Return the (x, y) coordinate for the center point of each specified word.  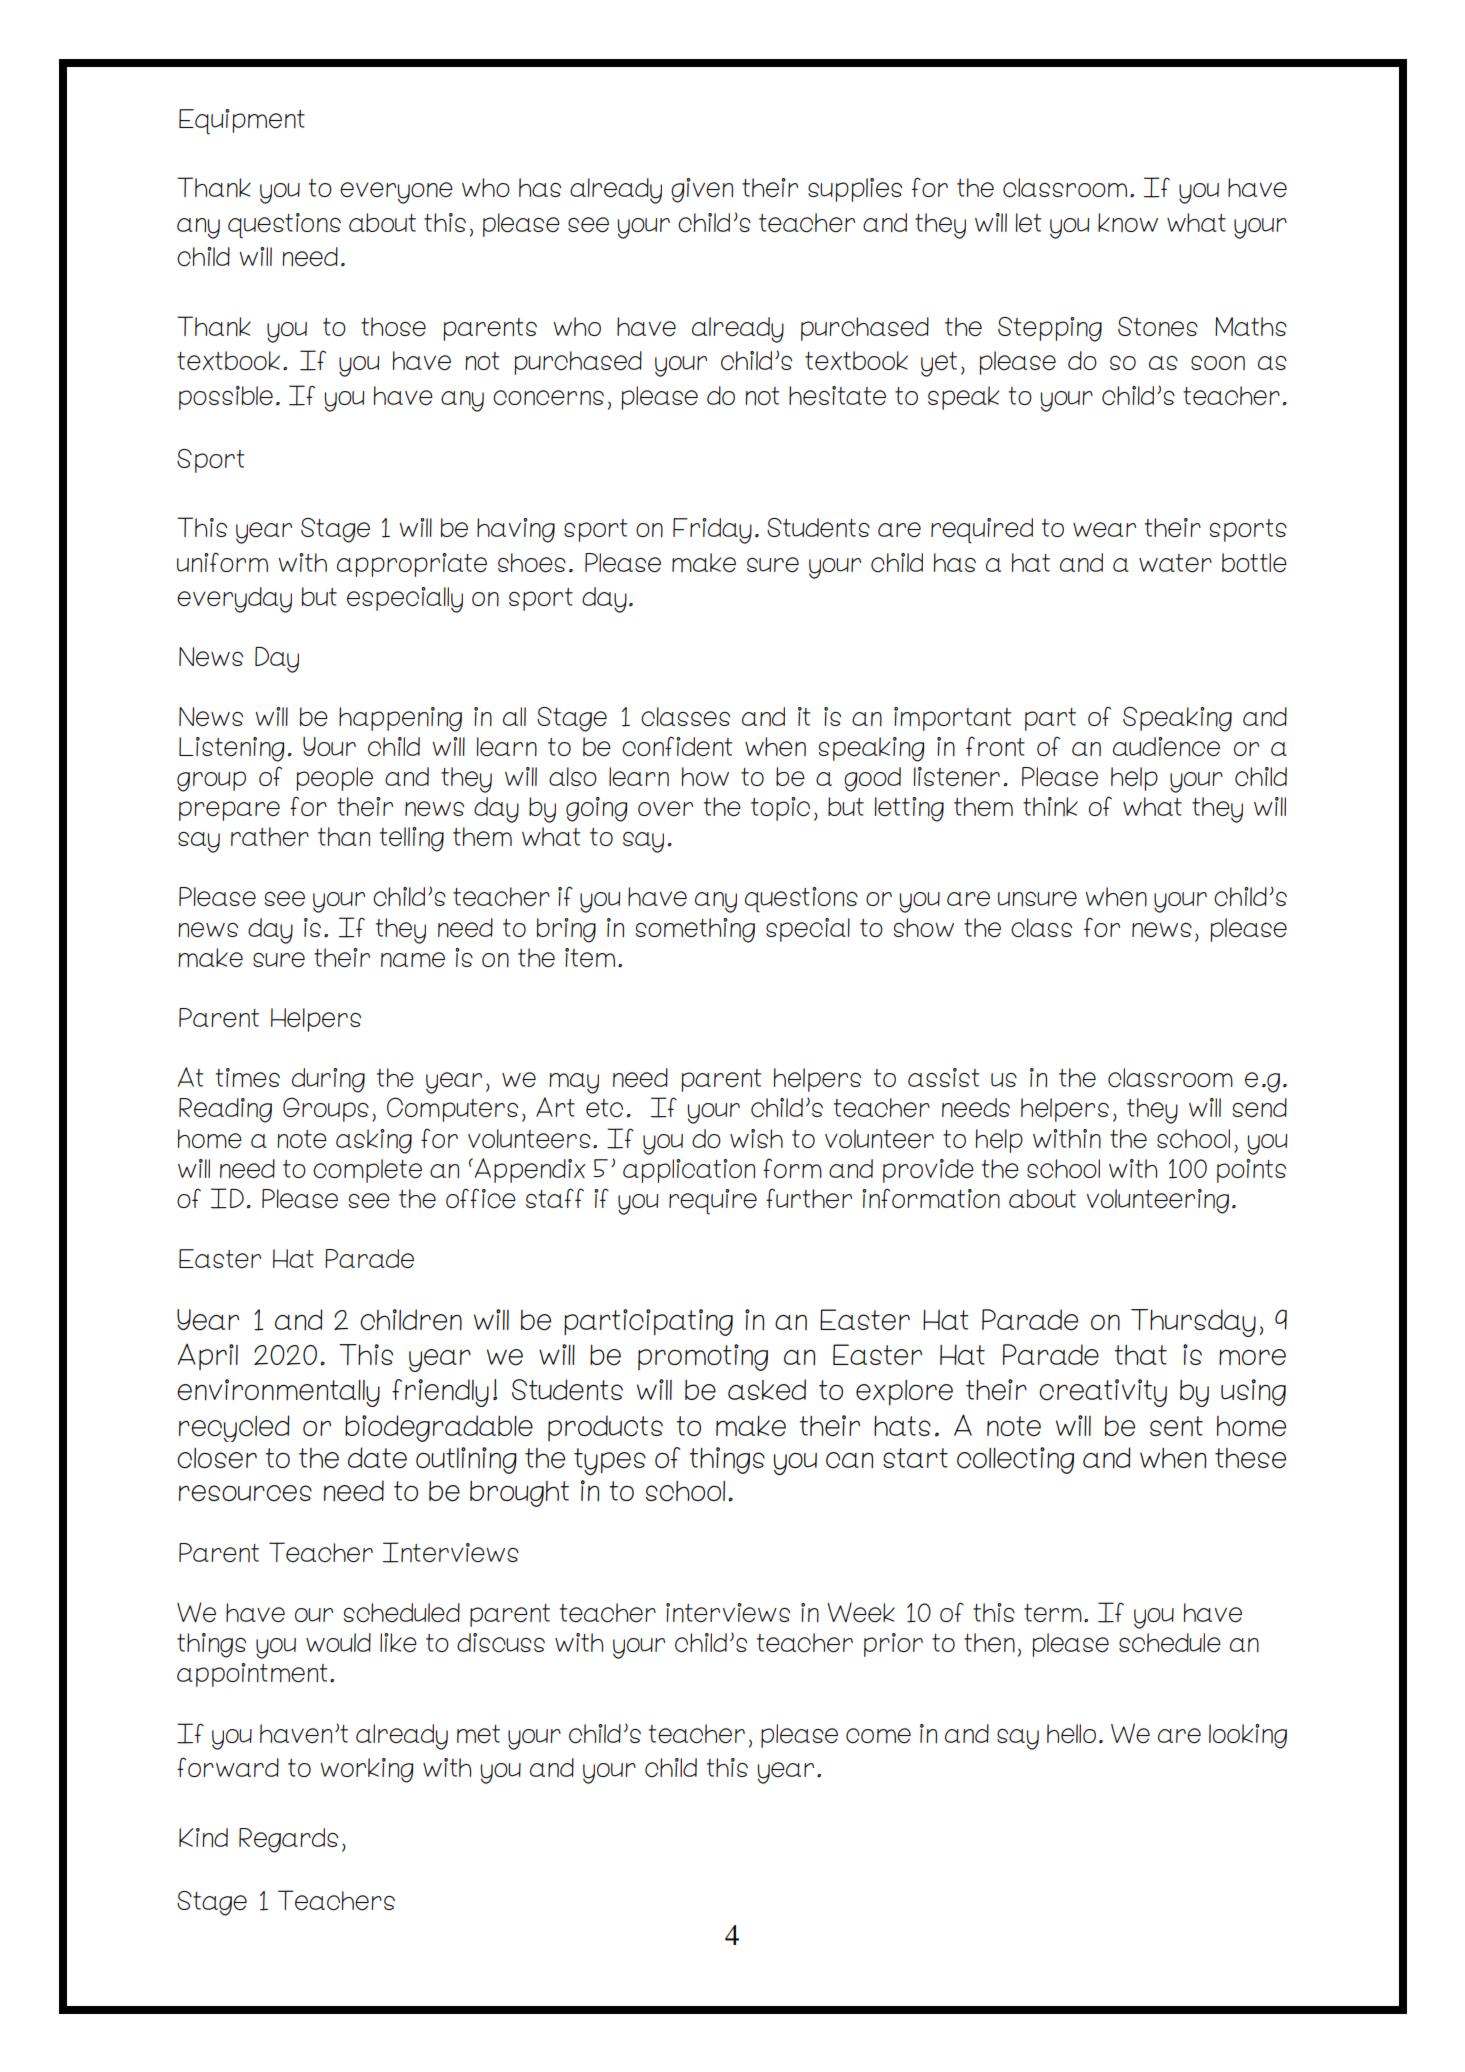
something (695, 930)
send (1260, 1107)
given (702, 190)
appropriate (412, 565)
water (1175, 563)
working (366, 1770)
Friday (712, 531)
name (413, 960)
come (878, 1736)
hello (1071, 1733)
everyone (396, 193)
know (1128, 222)
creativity (1103, 1393)
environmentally (278, 1393)
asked (767, 1390)
